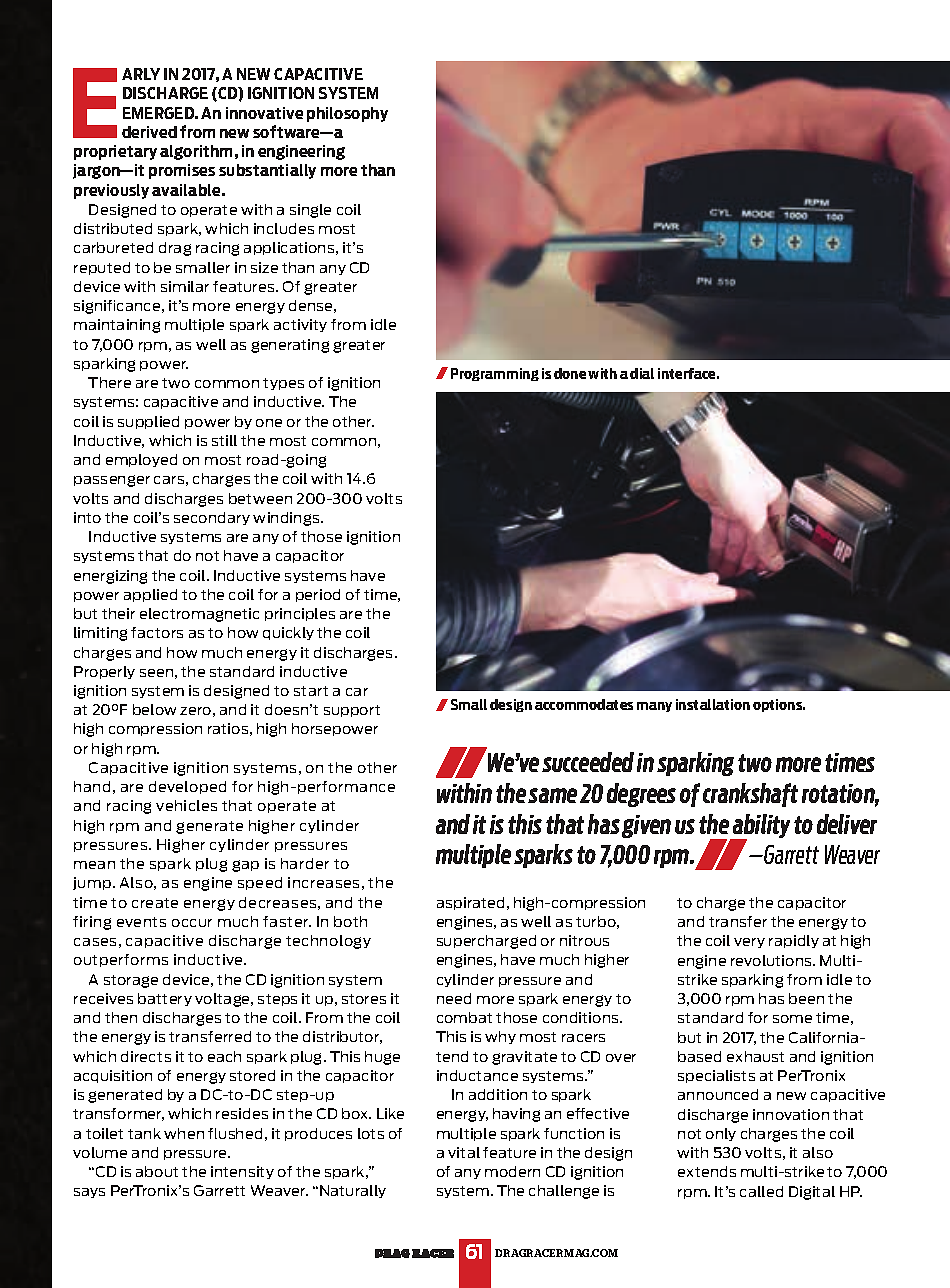 Image resolution: width=950 pixels, height=1288 pixels. Describe the element at coordinates (157, 1171) in the document. I see `about` at that location.
